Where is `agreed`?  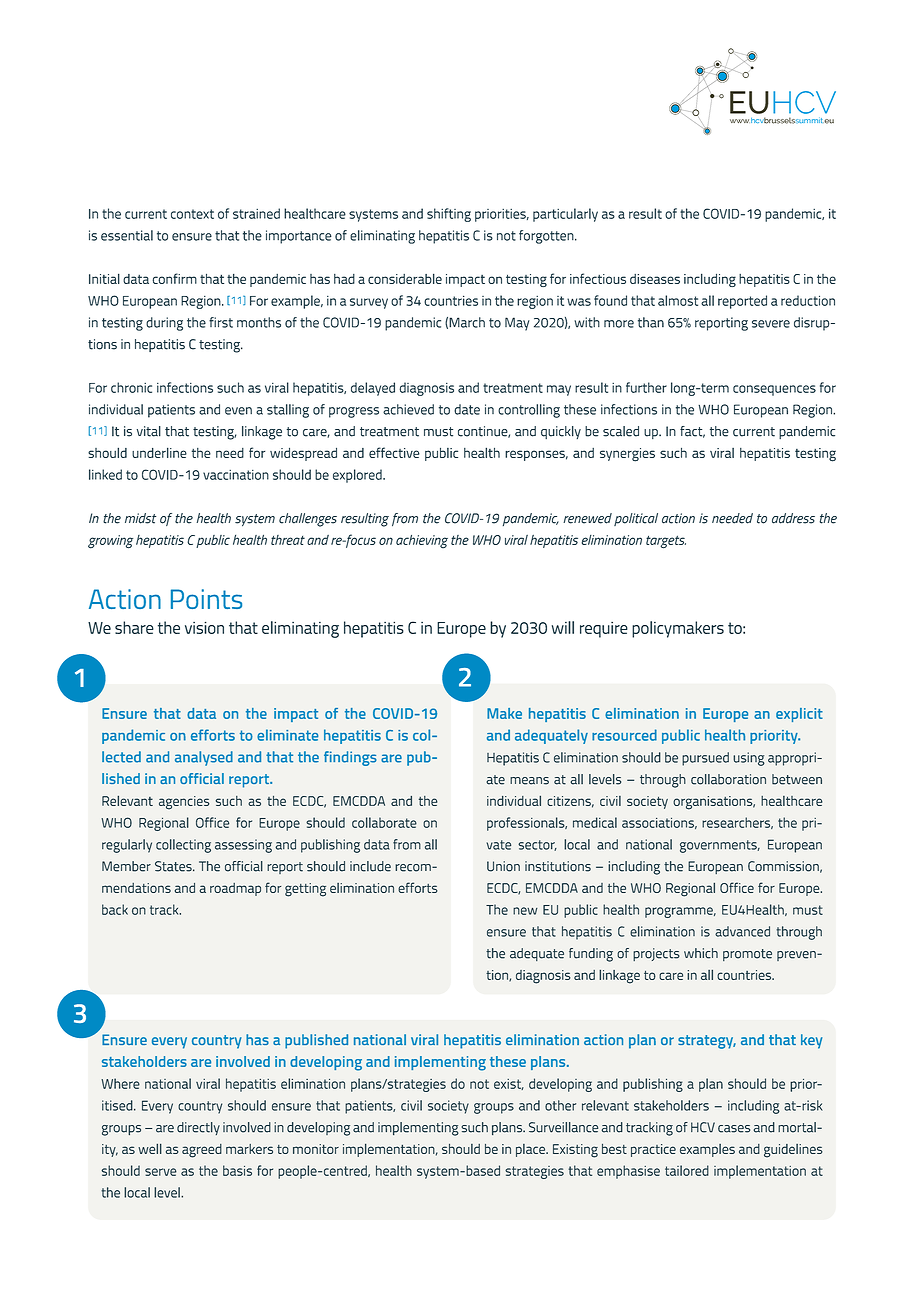 agreed is located at coordinates (202, 1151).
